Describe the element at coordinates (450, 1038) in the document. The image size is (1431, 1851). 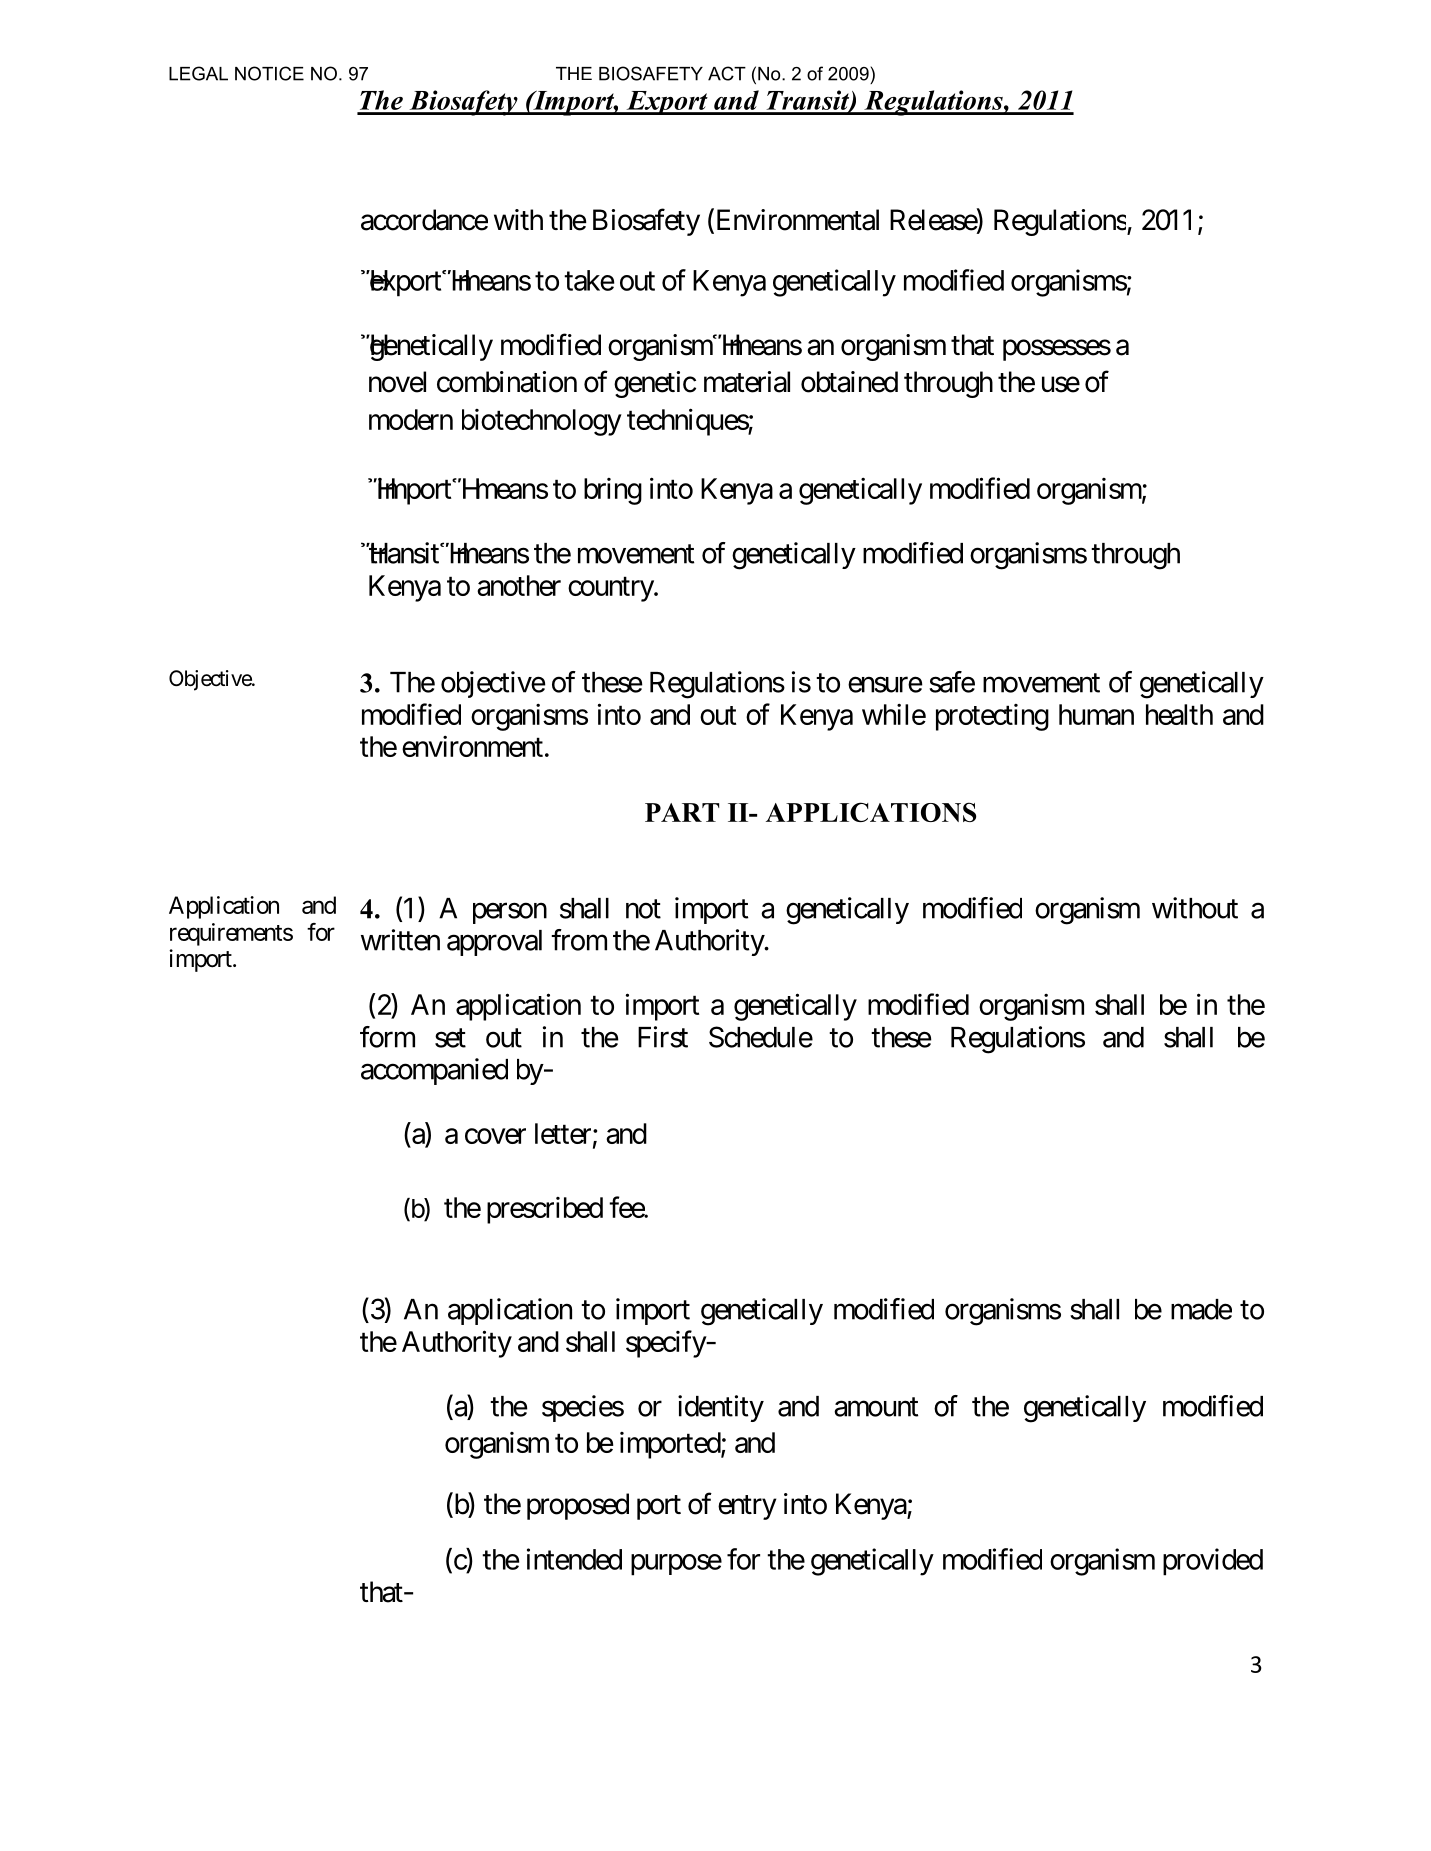
I see `set` at that location.
